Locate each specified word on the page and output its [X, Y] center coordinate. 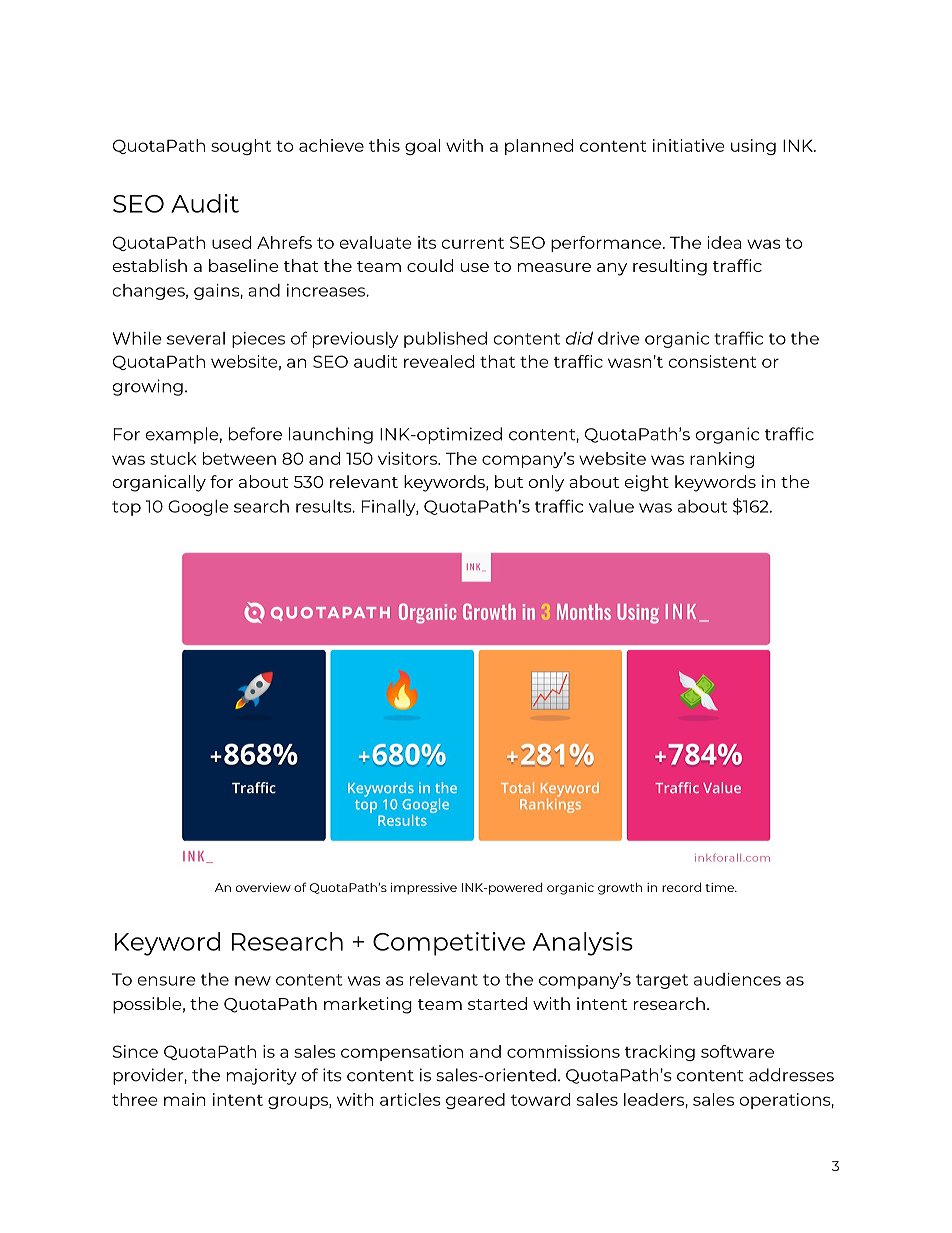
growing [148, 387]
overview [263, 887]
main [185, 1099]
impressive [424, 889]
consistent [712, 361]
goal [422, 147]
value [611, 506]
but [509, 481]
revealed [439, 361]
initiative [689, 145]
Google [198, 508]
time [720, 887]
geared [475, 1101]
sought [241, 147]
